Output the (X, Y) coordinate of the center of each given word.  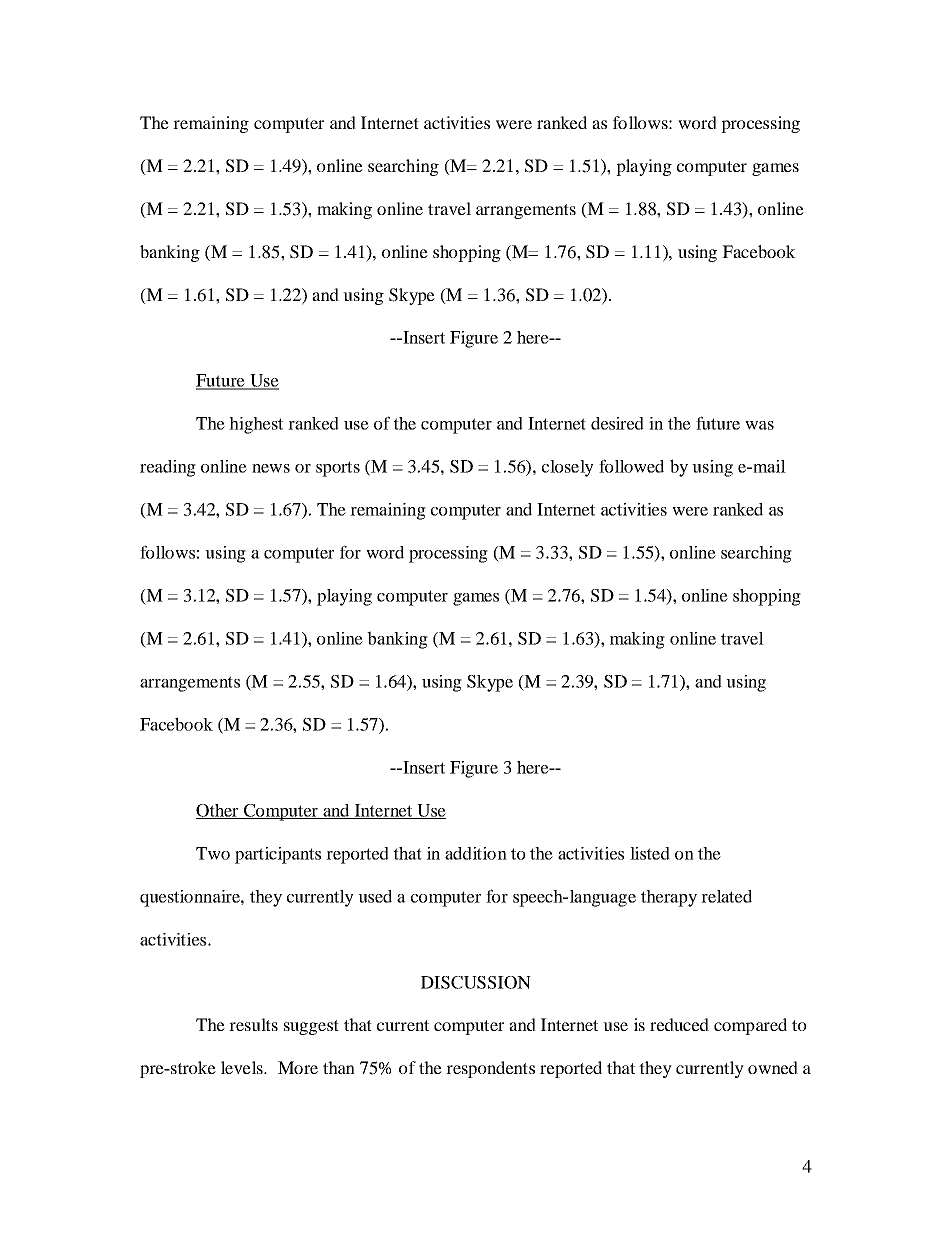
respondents (490, 1069)
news (271, 468)
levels (243, 1067)
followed (631, 466)
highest (256, 425)
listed (650, 853)
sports (338, 469)
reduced (679, 1024)
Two (213, 853)
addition (476, 853)
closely (568, 468)
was (759, 425)
